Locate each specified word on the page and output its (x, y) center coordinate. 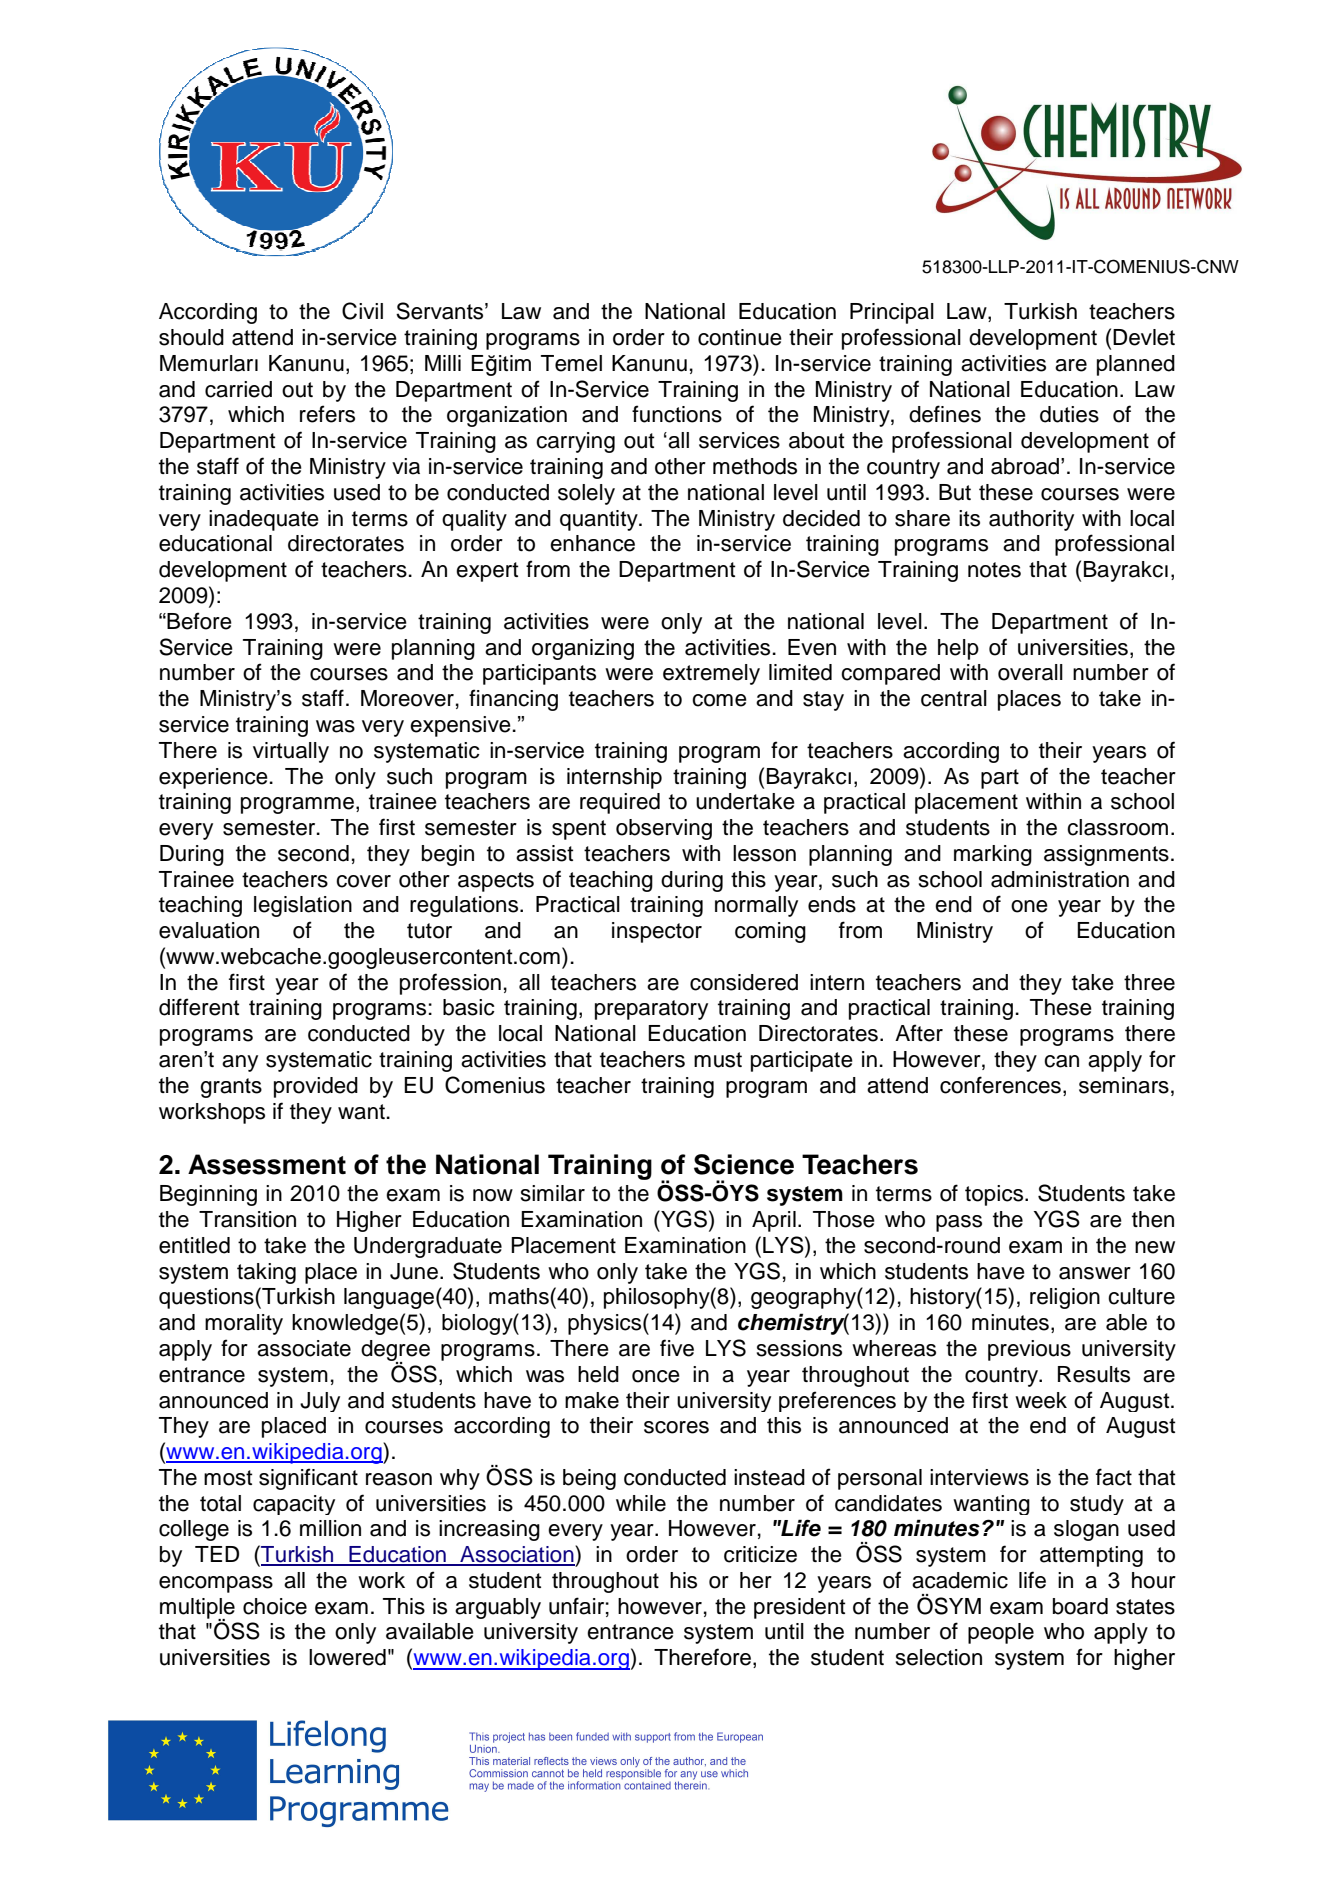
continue (740, 337)
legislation (303, 906)
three (1149, 982)
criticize (760, 1554)
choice (275, 1606)
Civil (362, 311)
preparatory (651, 1010)
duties (1069, 414)
